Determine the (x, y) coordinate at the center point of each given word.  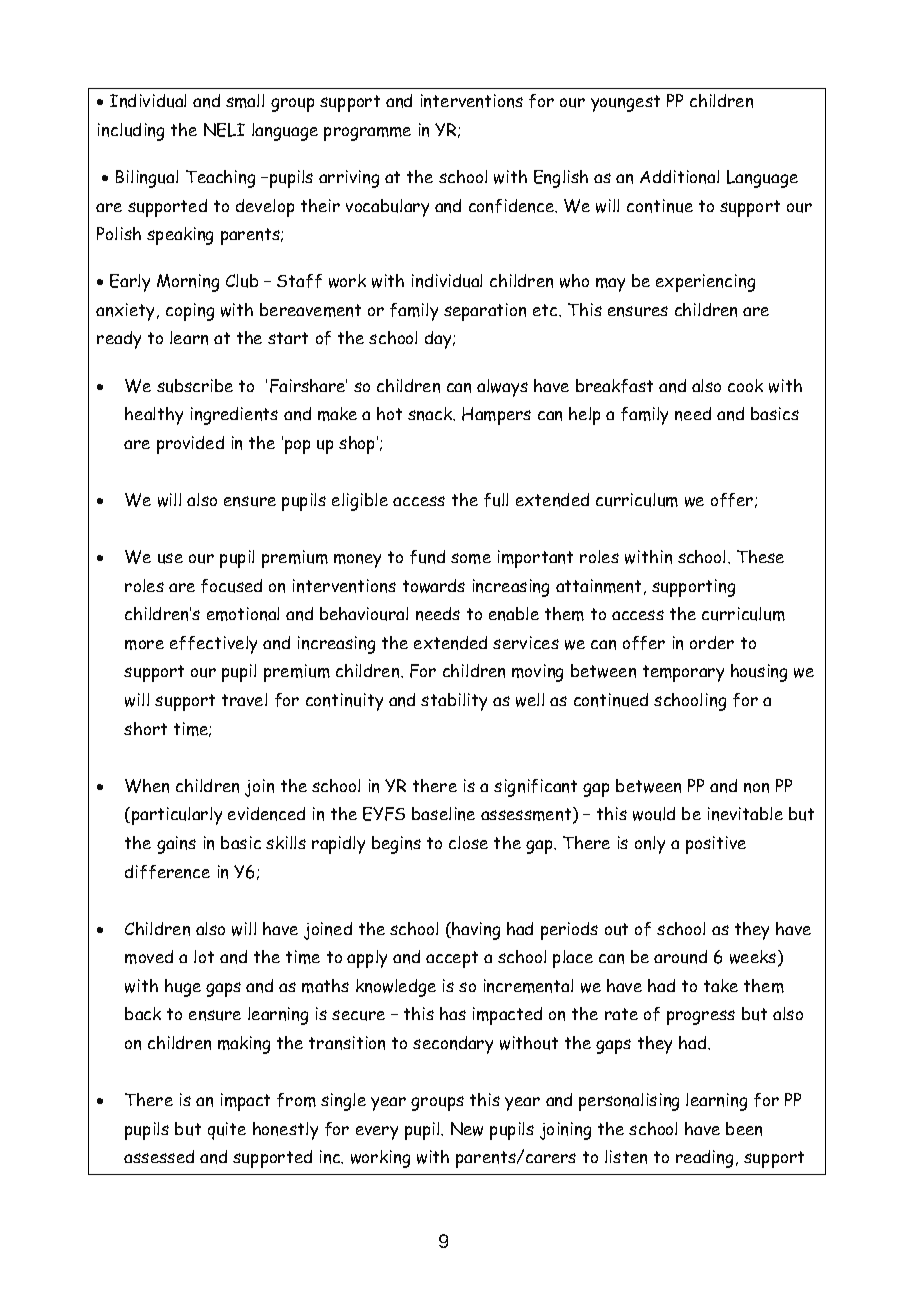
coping (190, 312)
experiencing (705, 283)
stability (454, 702)
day (439, 340)
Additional (679, 177)
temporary (683, 673)
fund (427, 557)
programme (367, 134)
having (475, 931)
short (145, 728)
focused (231, 586)
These (760, 556)
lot (204, 956)
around (680, 957)
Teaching (220, 179)
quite (227, 1131)
